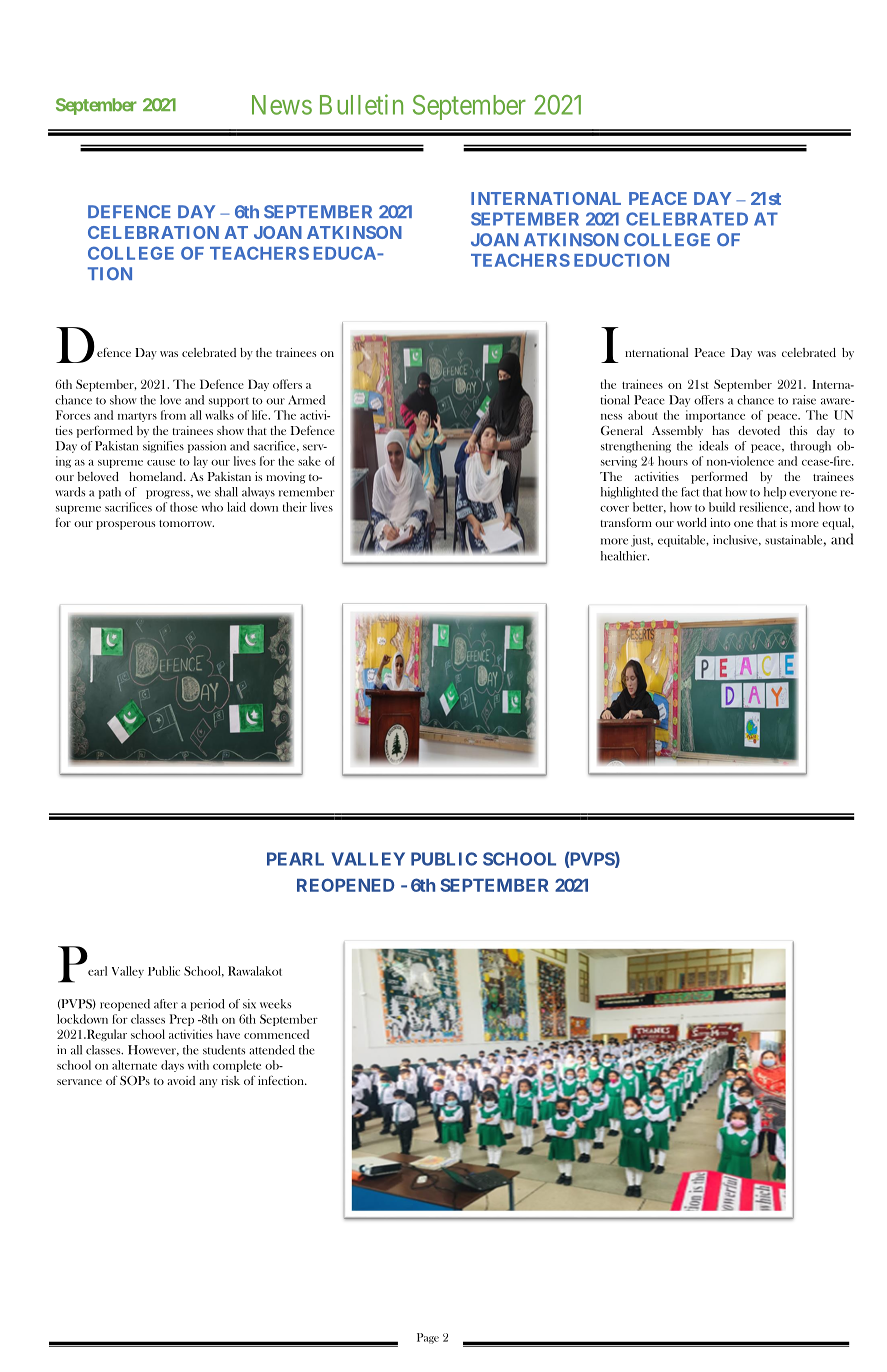 This screenshot has width=887, height=1372. What do you see at coordinates (361, 104) in the screenshot?
I see `Bulletin` at bounding box center [361, 104].
